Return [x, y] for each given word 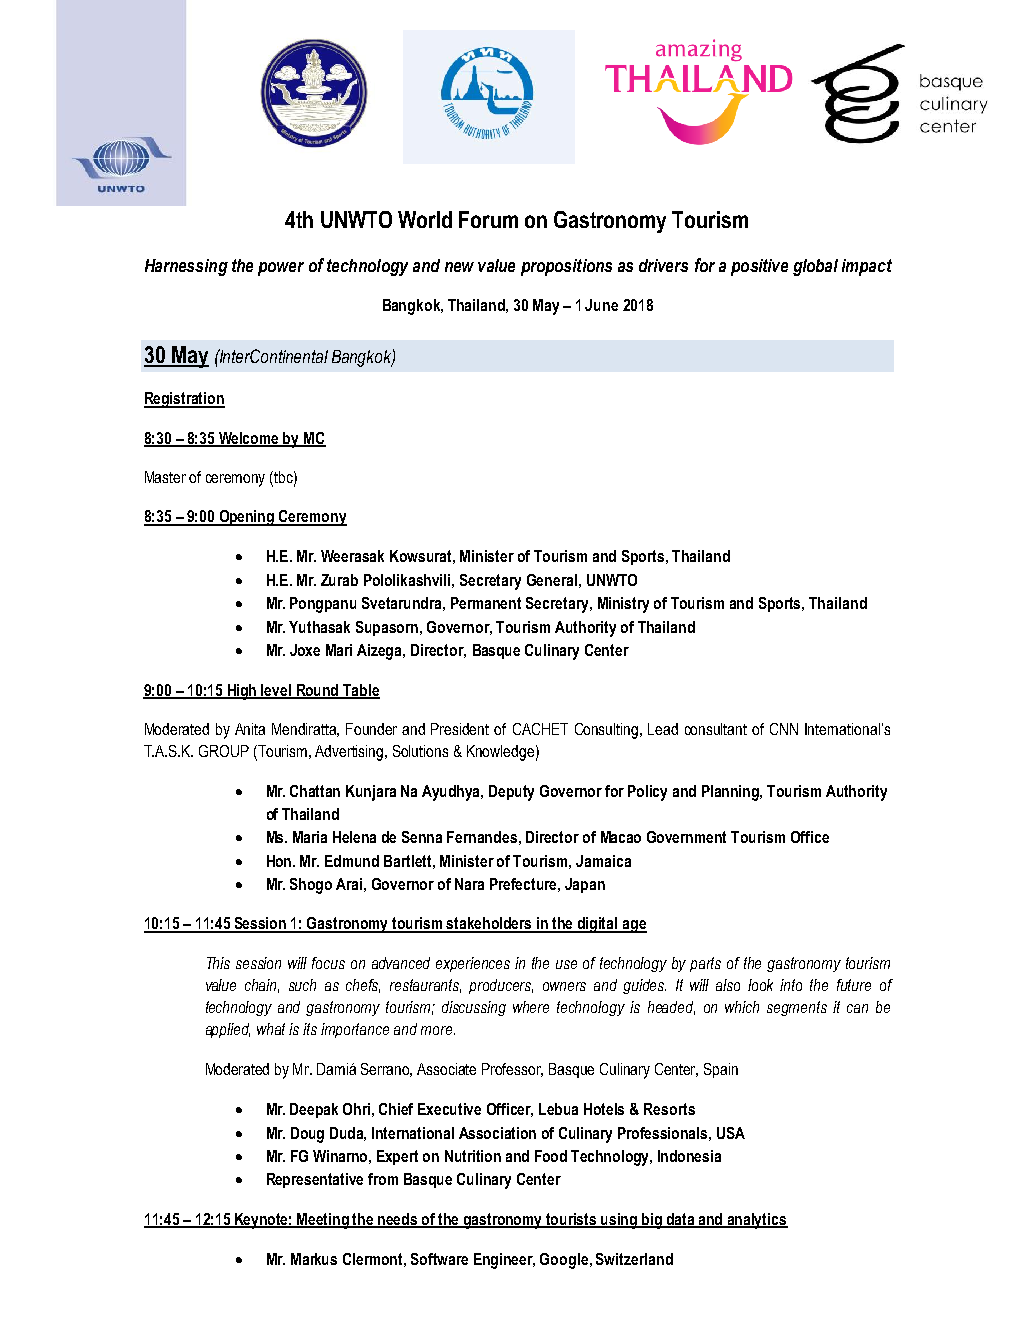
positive [759, 267]
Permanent [486, 603]
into [791, 985]
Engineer [504, 1261]
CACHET [540, 729]
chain [262, 986]
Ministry [623, 605]
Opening [247, 518]
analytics [757, 1221]
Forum [488, 219]
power [281, 269]
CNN [784, 729]
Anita [250, 729]
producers [501, 986]
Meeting [323, 1221]
